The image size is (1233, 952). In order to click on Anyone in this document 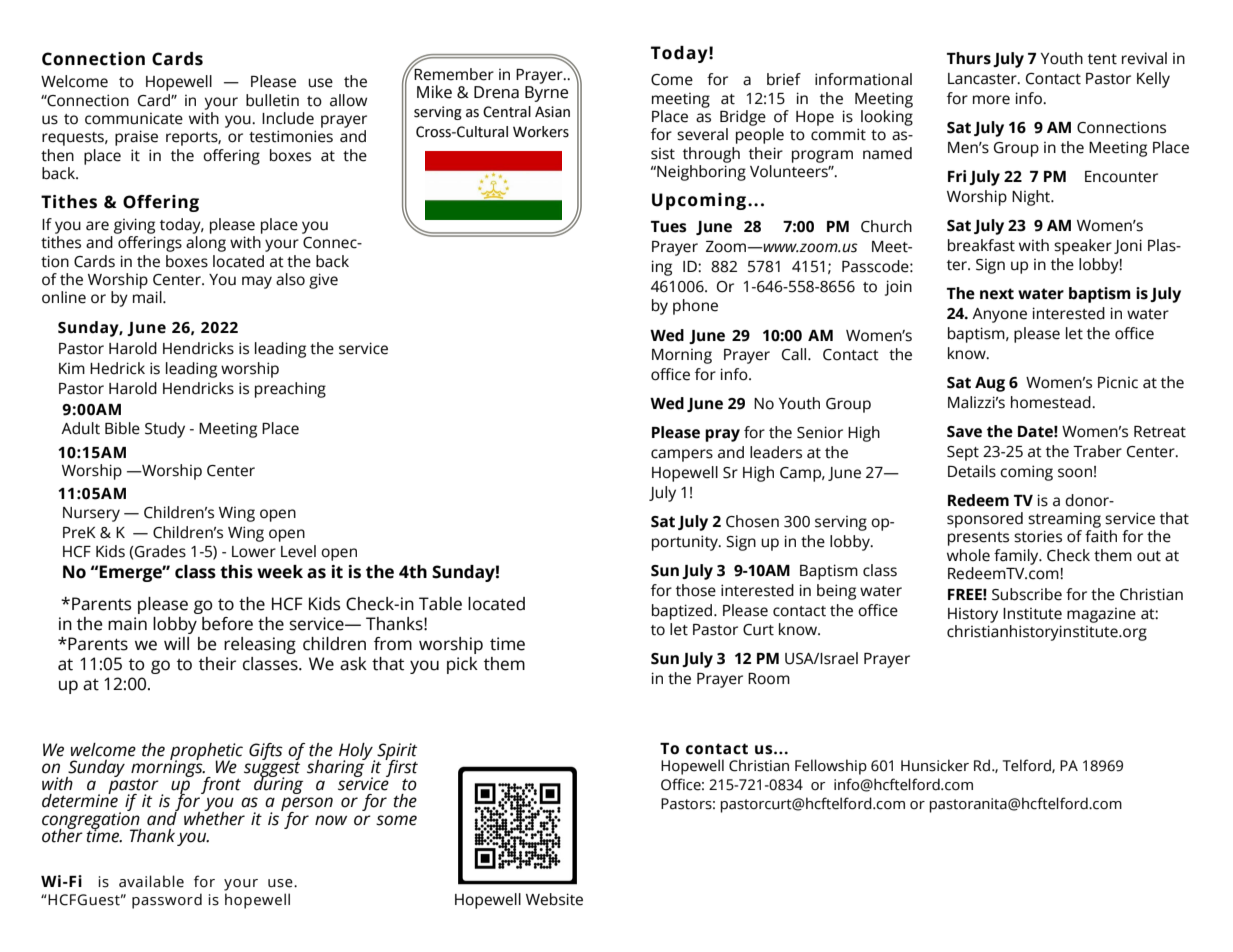, I will do `click(999, 315)`.
